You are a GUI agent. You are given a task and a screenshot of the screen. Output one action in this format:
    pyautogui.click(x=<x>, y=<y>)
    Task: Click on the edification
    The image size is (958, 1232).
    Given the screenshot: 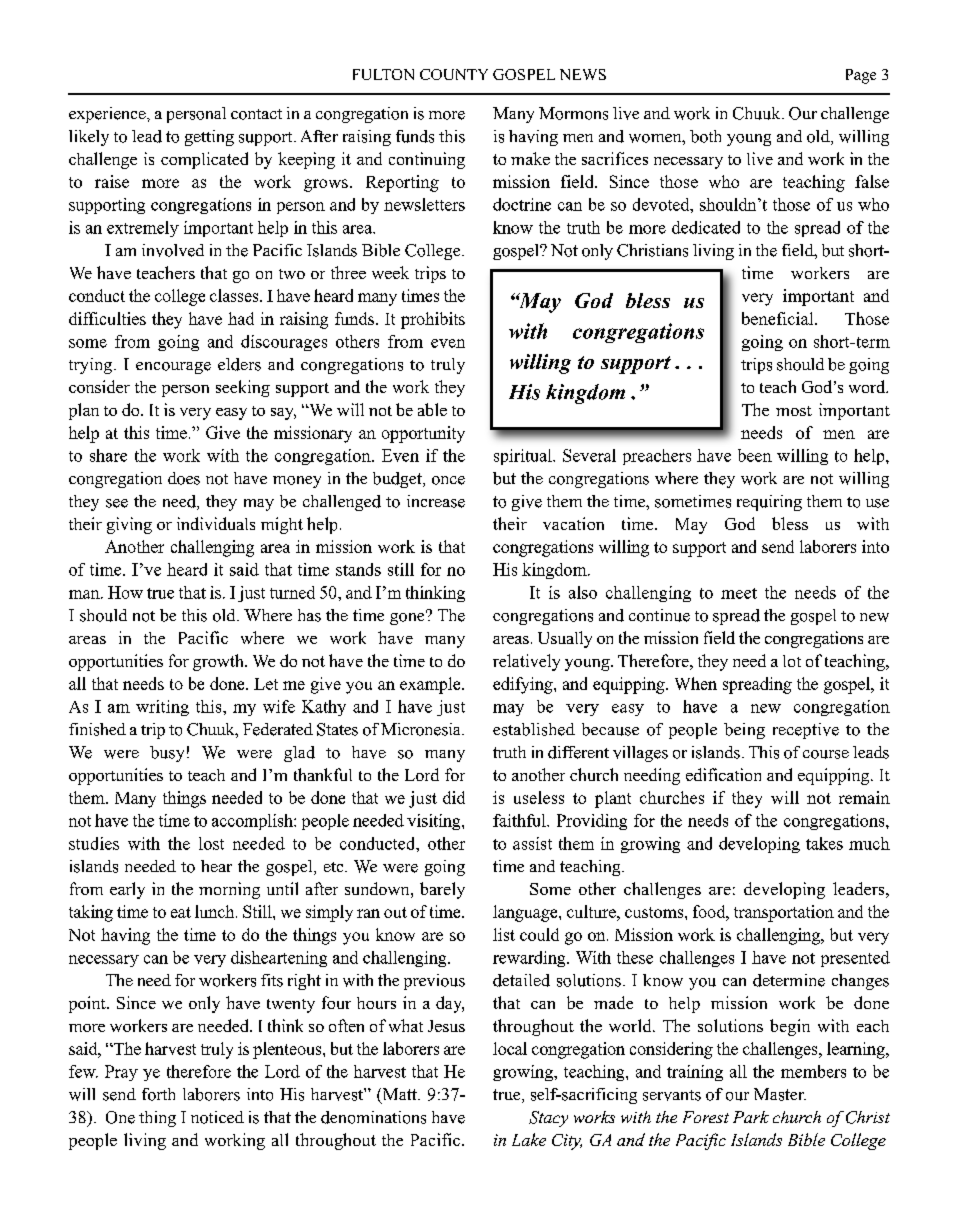 What is the action you would take?
    pyautogui.click(x=723, y=774)
